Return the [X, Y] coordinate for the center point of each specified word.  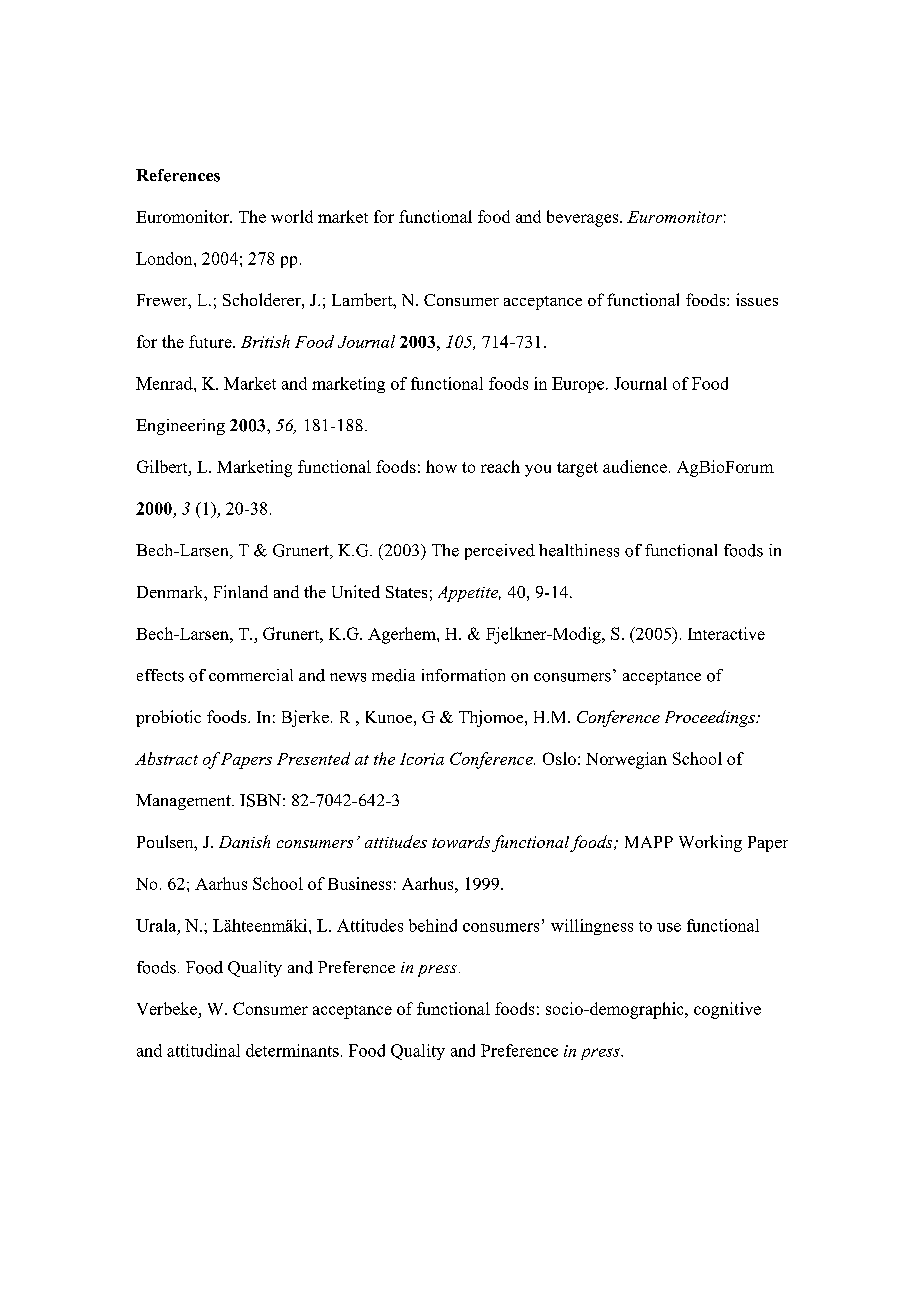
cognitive [727, 1010]
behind [433, 925]
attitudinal [203, 1050]
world [292, 216]
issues [757, 299]
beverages [584, 218]
